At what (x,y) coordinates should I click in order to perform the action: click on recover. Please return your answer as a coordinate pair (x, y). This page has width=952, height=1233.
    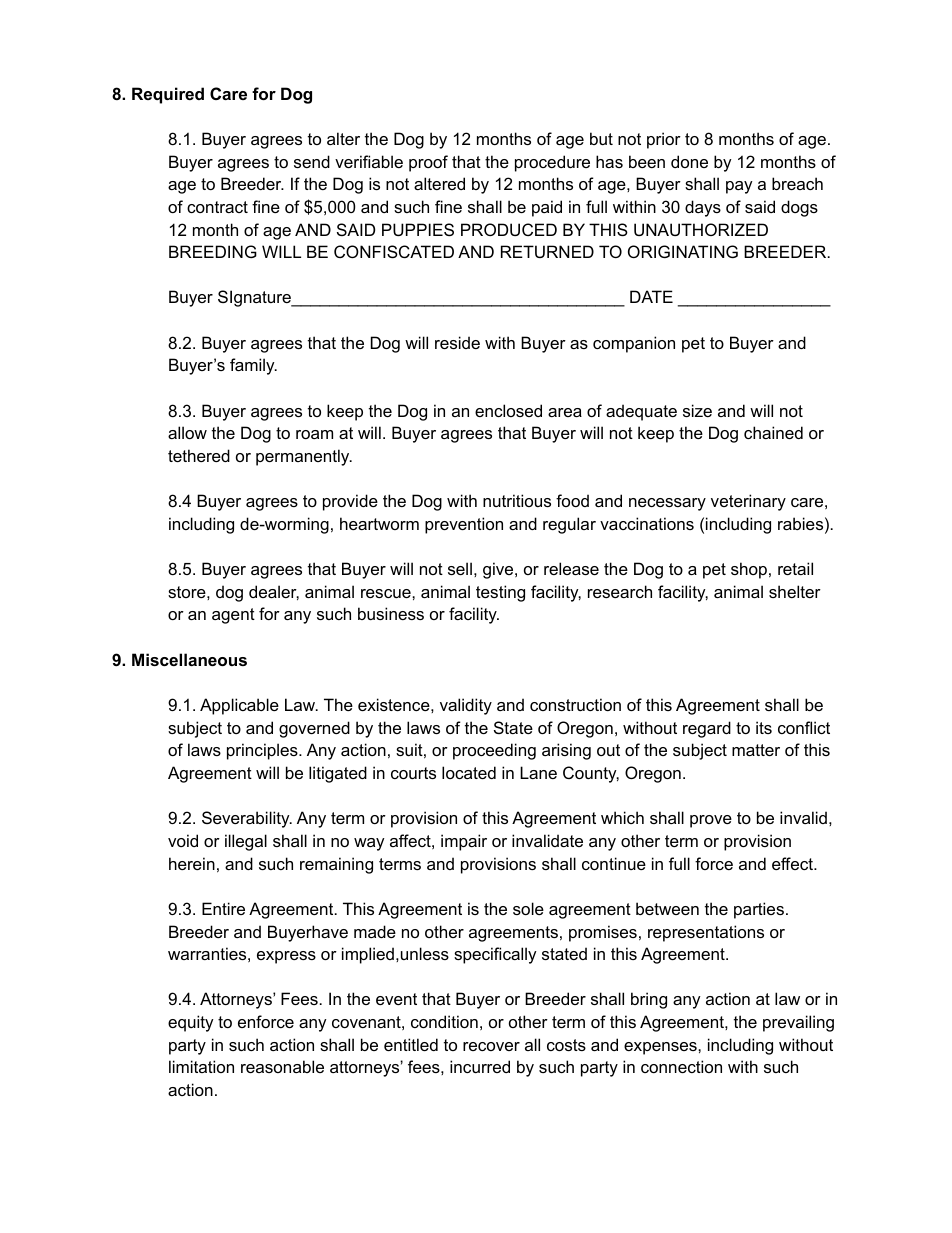
    Looking at the image, I should click on (491, 1046).
